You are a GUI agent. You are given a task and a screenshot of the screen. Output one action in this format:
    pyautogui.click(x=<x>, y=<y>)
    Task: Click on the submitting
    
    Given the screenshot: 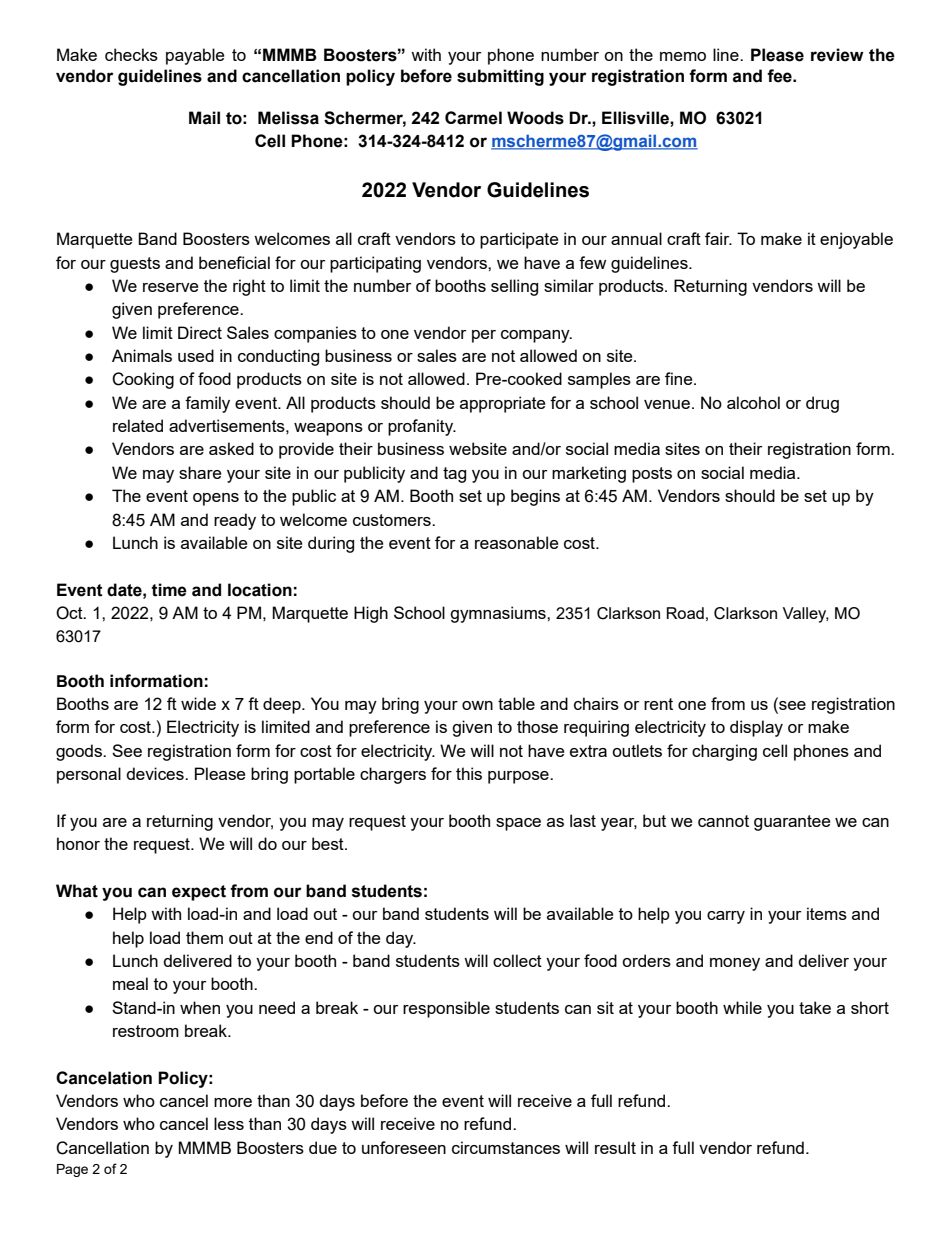 What is the action you would take?
    pyautogui.click(x=500, y=77)
